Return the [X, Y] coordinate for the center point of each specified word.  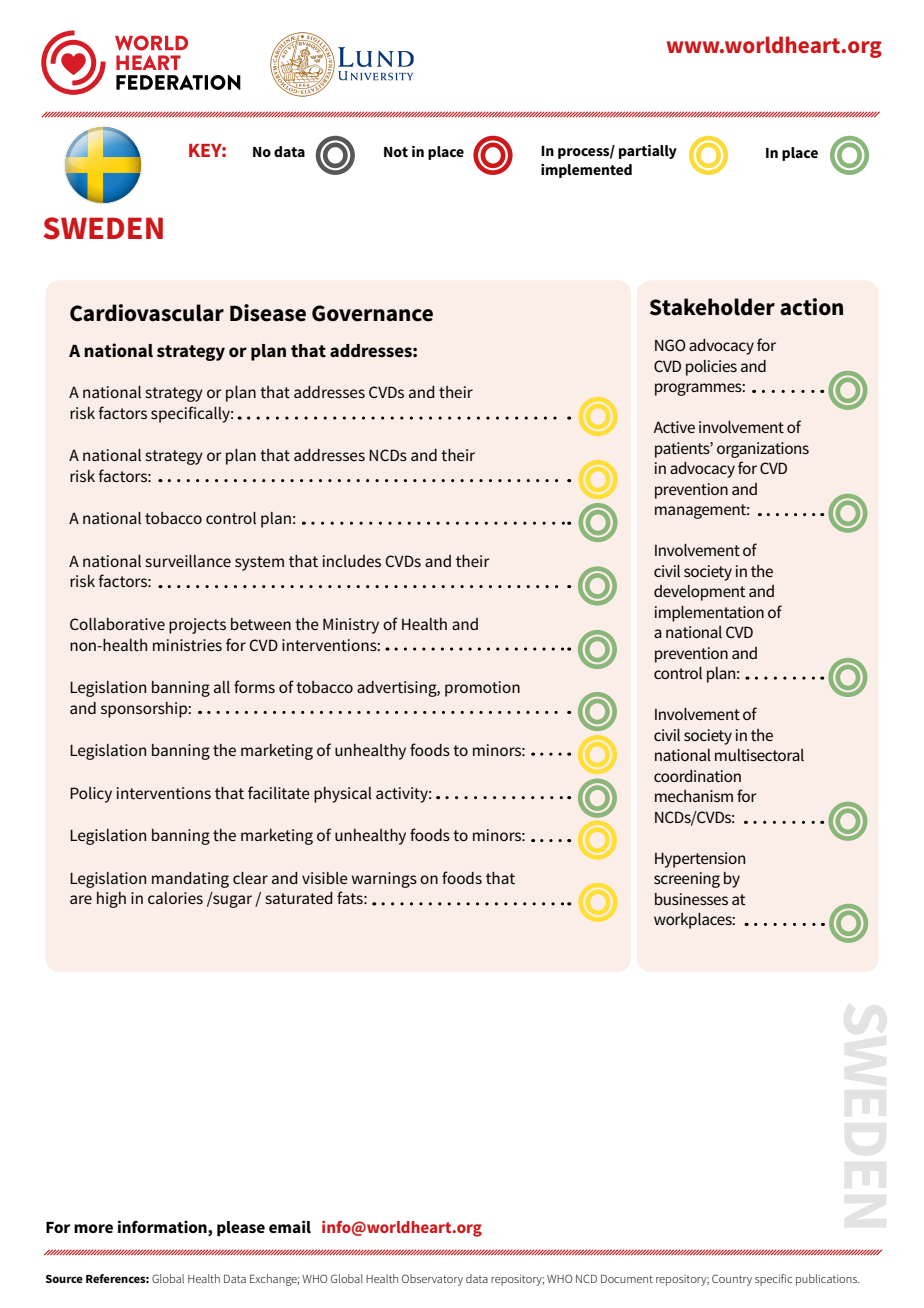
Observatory [432, 1280]
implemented [586, 171]
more [93, 1228]
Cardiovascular [147, 313]
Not [396, 152]
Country [732, 1280]
